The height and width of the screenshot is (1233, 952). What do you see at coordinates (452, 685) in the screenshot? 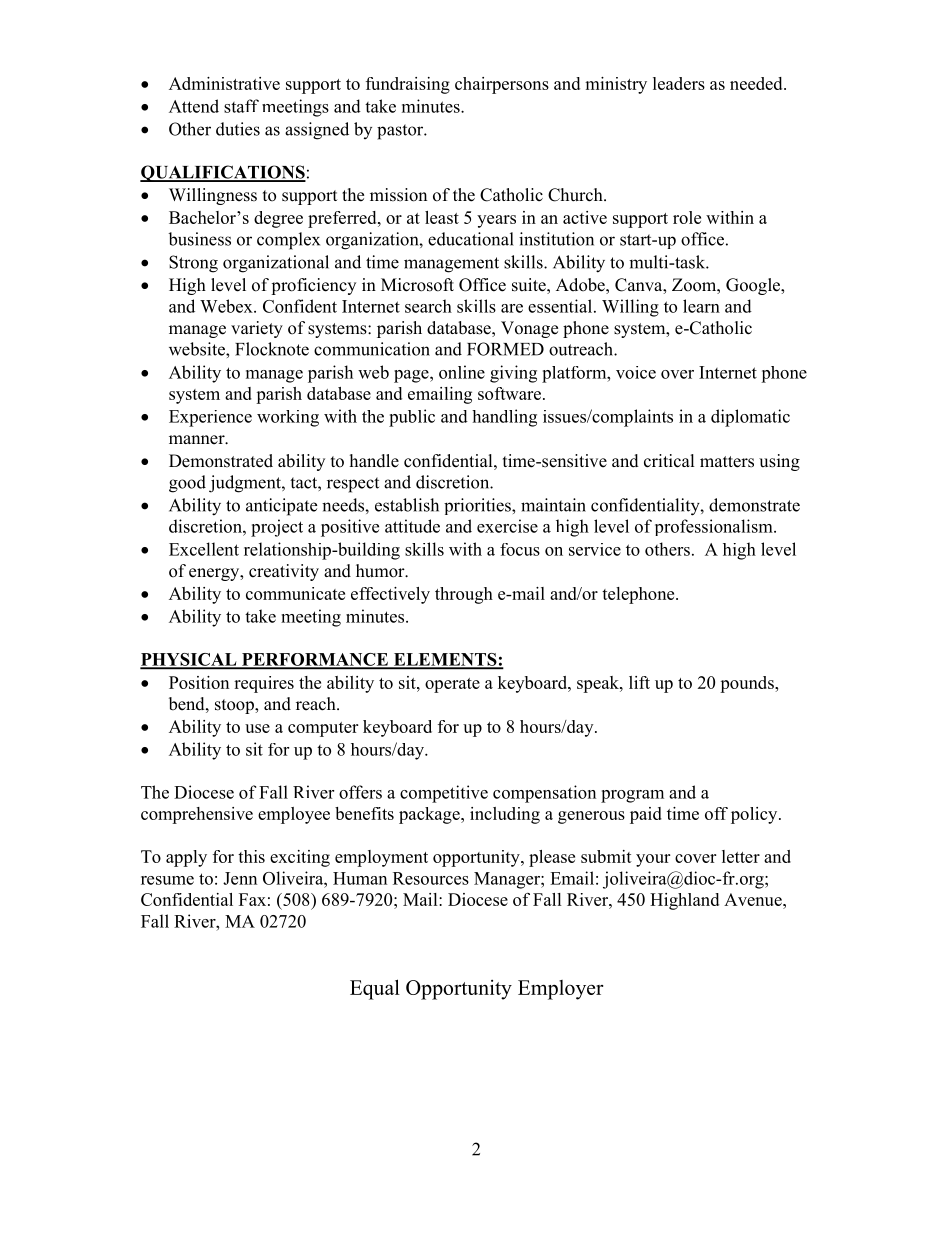
I see `operate` at bounding box center [452, 685].
